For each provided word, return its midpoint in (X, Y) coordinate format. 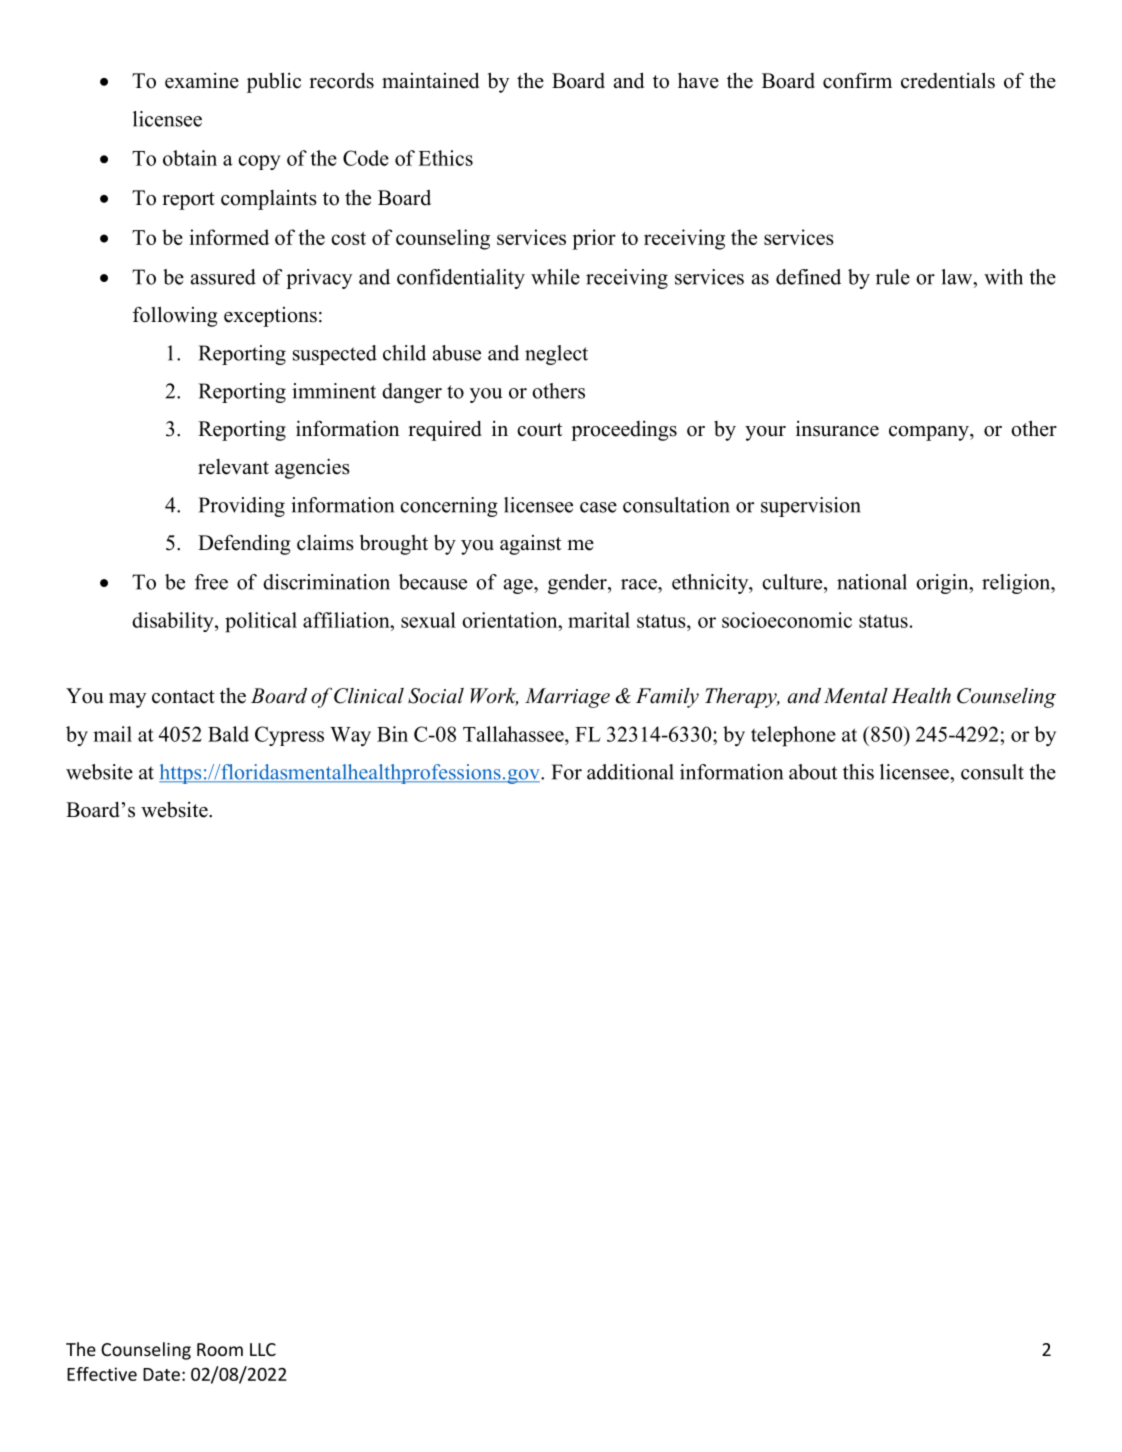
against (530, 545)
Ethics (445, 158)
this (858, 772)
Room (220, 1349)
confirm (857, 80)
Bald (228, 734)
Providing (241, 507)
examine (202, 81)
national (872, 582)
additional (630, 772)
